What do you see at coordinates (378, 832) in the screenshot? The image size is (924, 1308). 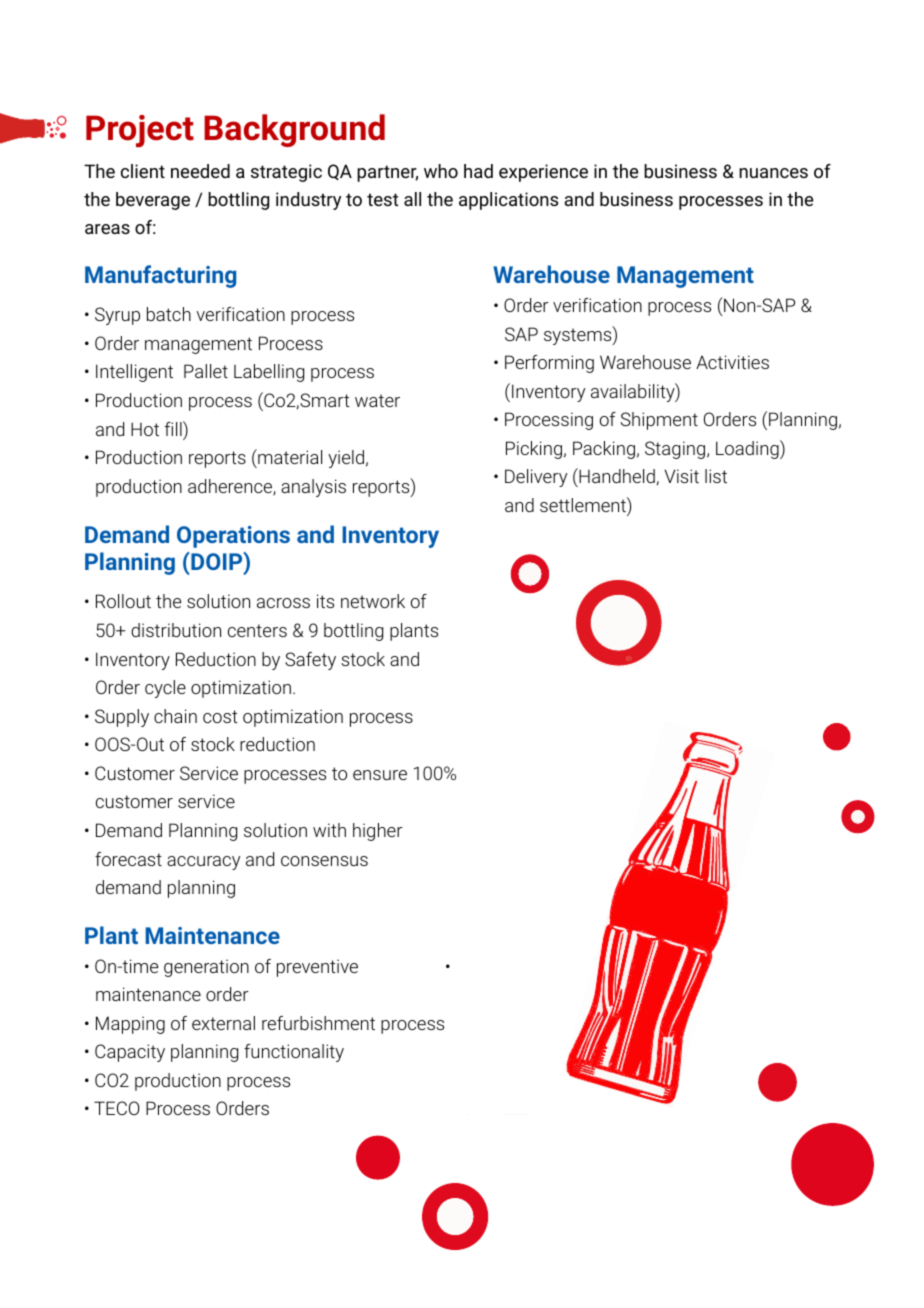 I see `higher` at bounding box center [378, 832].
